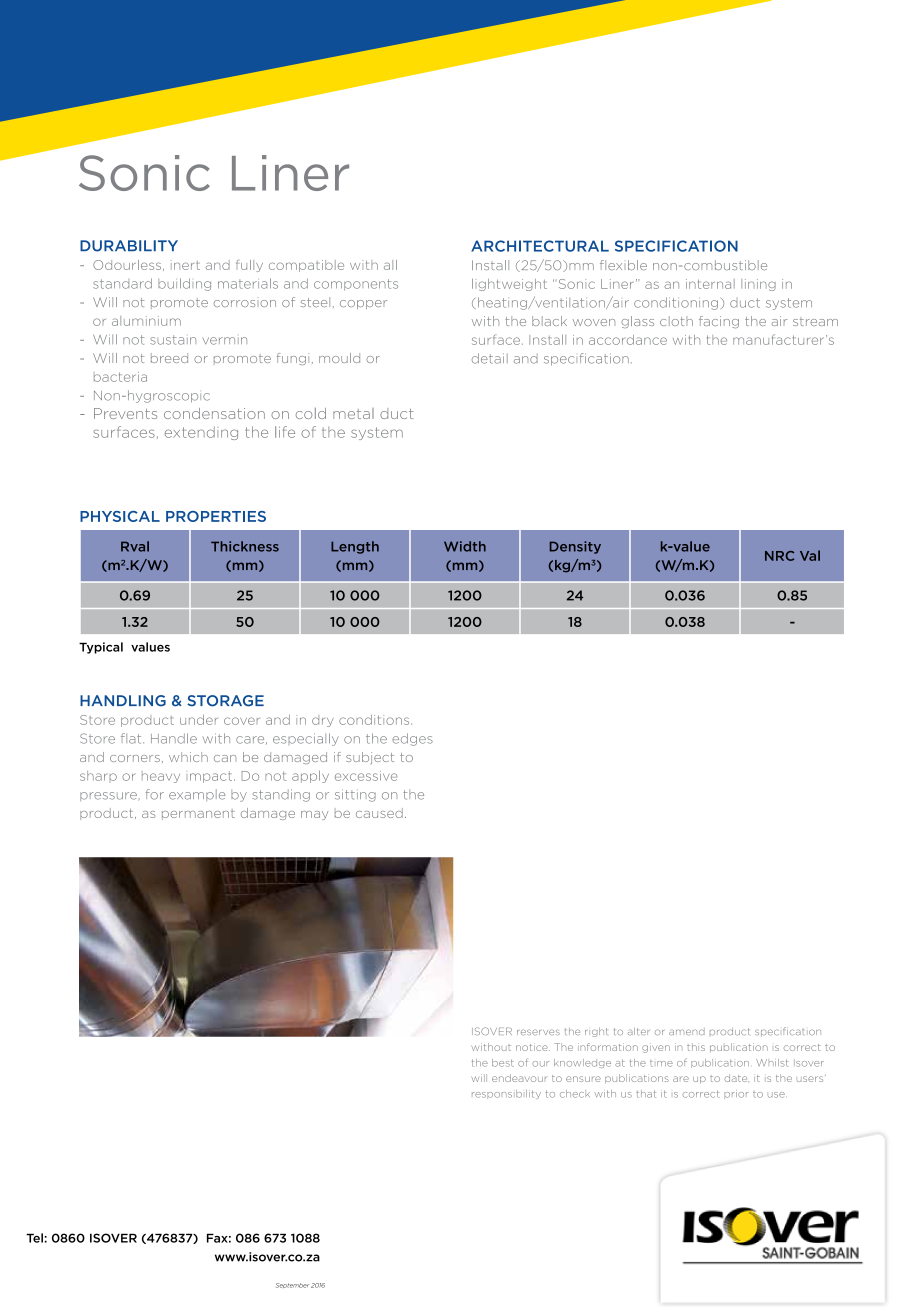 The image size is (924, 1308). What do you see at coordinates (465, 546) in the screenshot?
I see `Width` at bounding box center [465, 546].
